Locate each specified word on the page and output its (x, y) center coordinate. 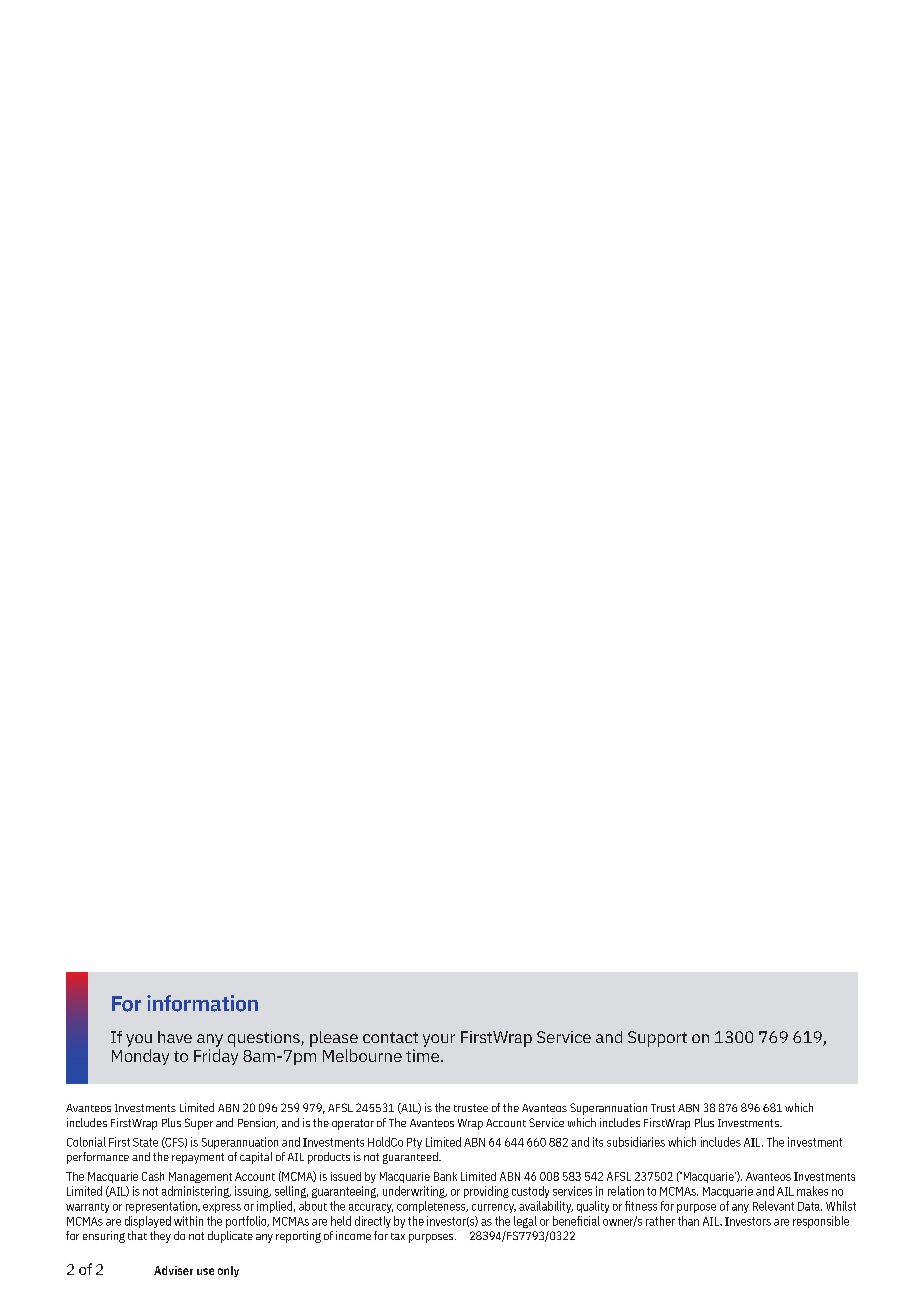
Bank (445, 1176)
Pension (258, 1123)
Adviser (173, 1270)
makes (812, 1191)
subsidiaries (636, 1142)
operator (353, 1124)
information (202, 1003)
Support (657, 1039)
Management (200, 1177)
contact (390, 1037)
